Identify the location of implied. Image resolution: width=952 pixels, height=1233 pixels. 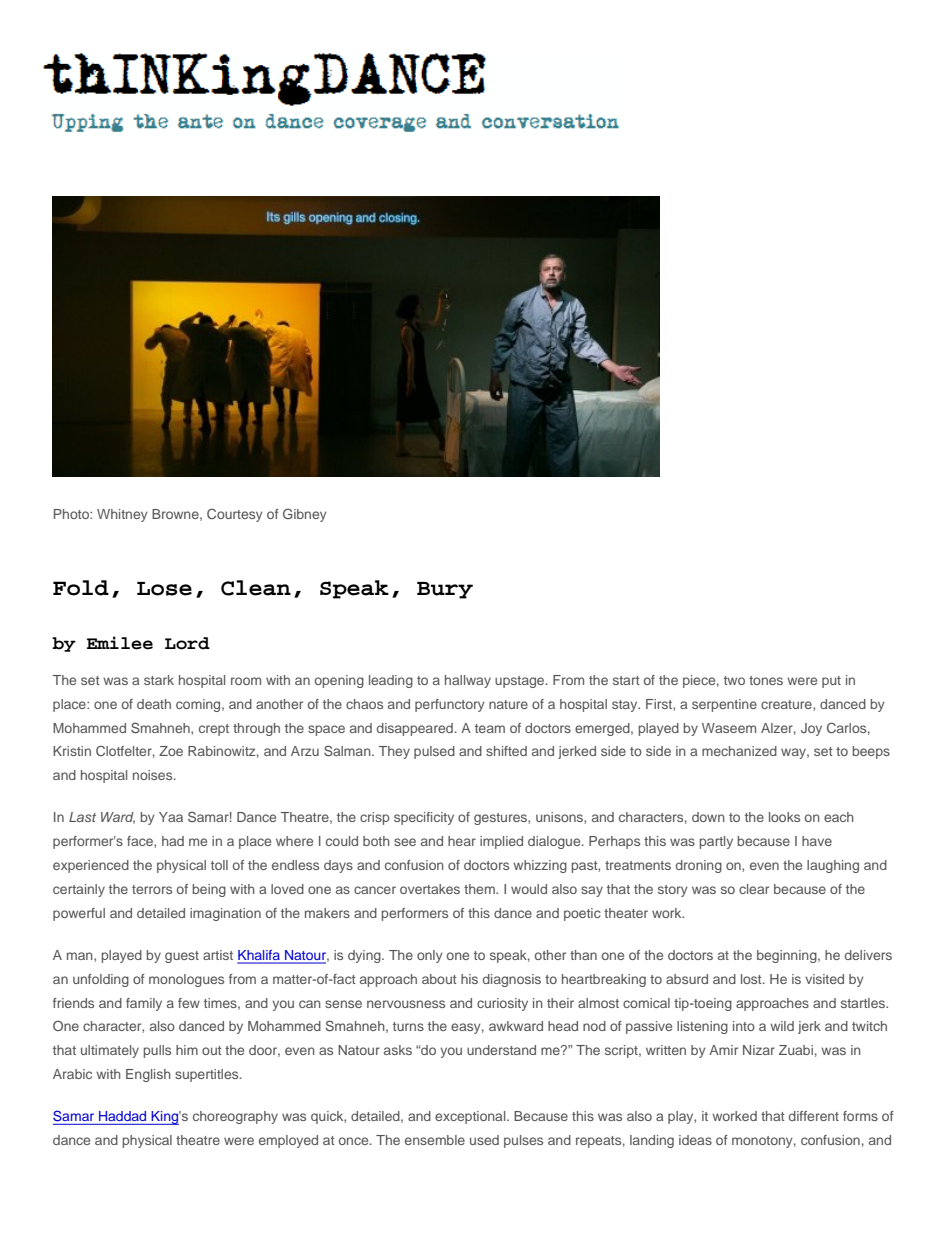
(501, 842).
